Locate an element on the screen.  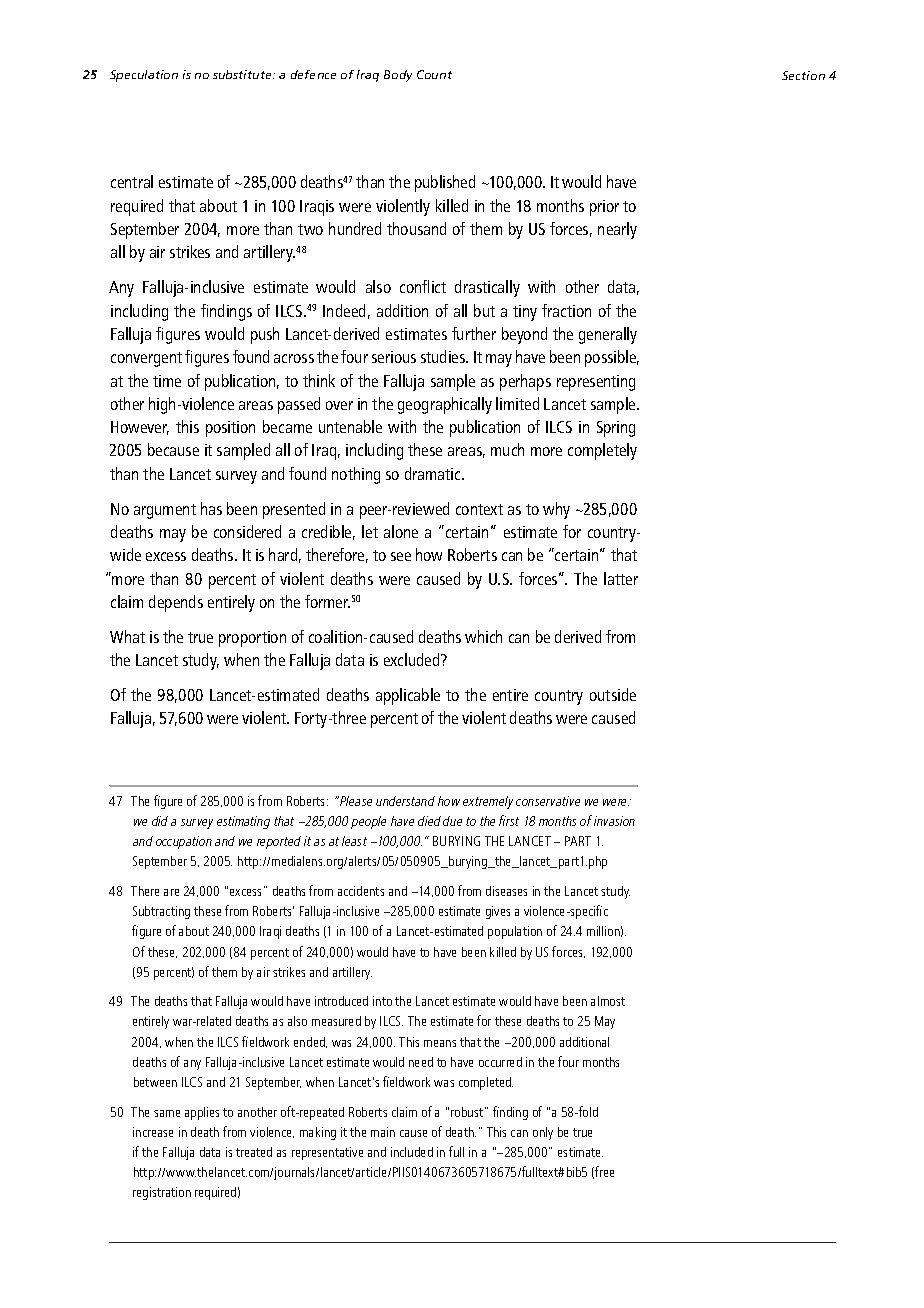
substitute is located at coordinates (243, 74).
